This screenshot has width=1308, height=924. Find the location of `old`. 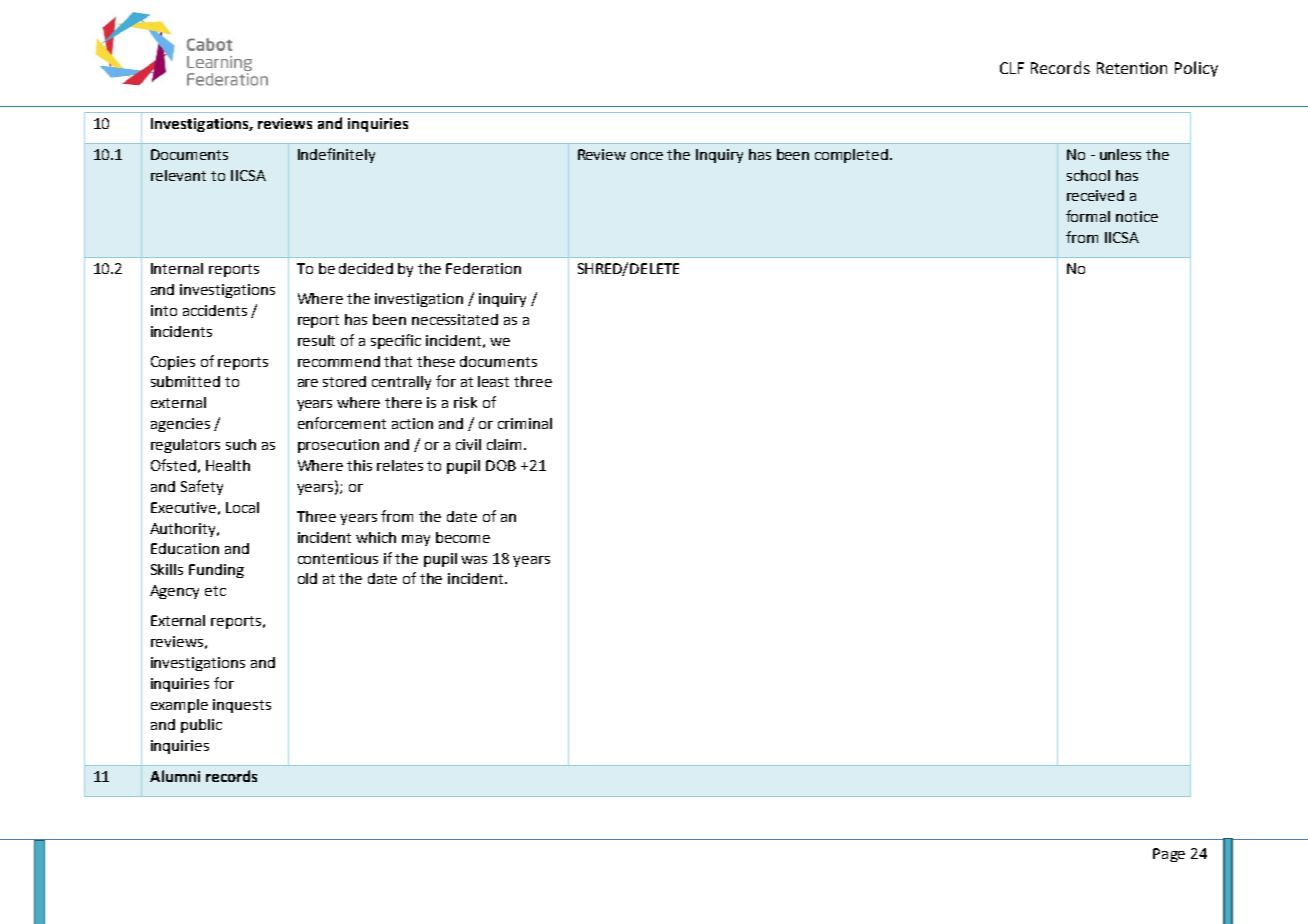

old is located at coordinates (307, 578).
